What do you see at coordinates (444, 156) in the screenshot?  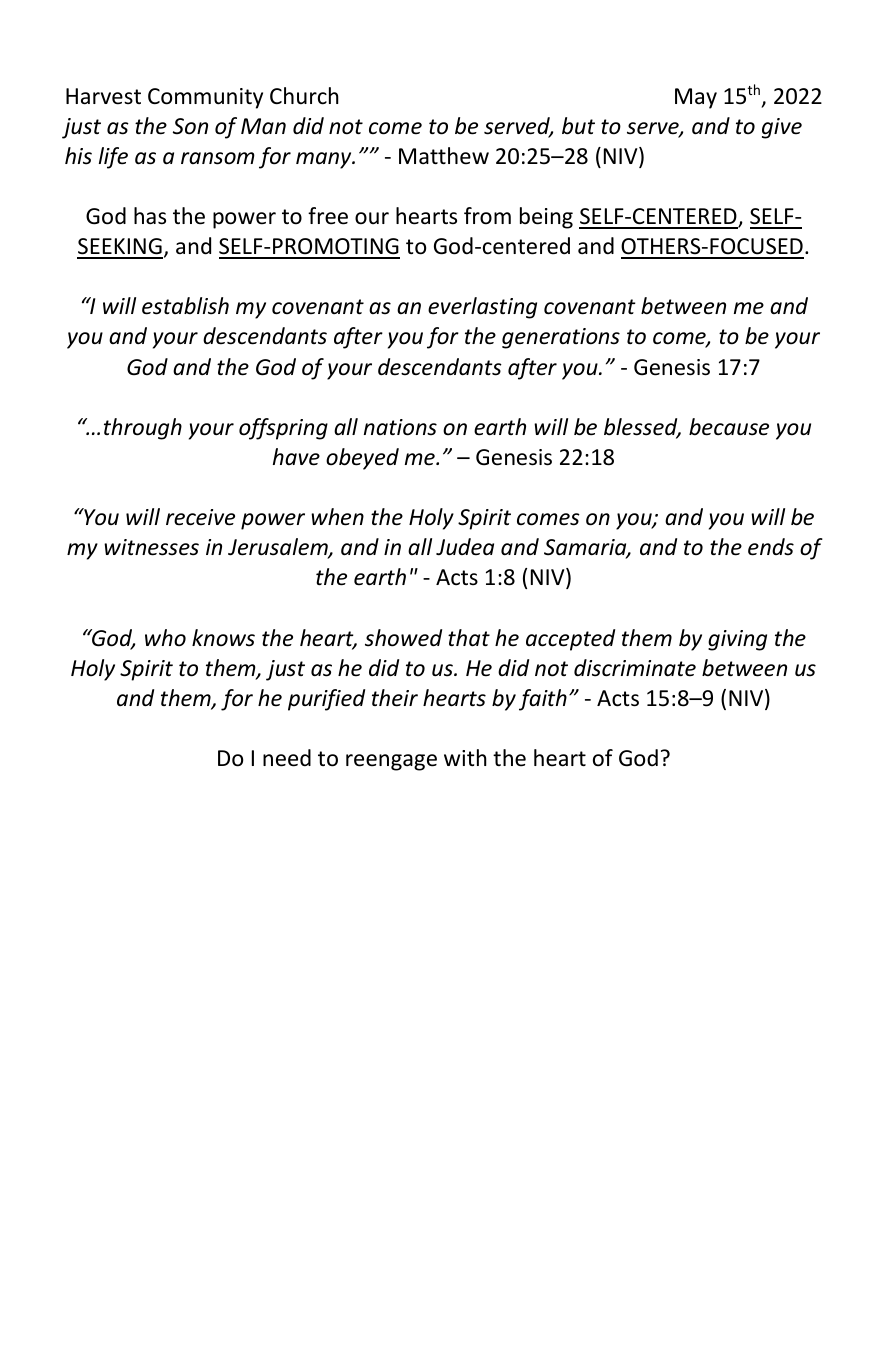 I see `Matthew` at bounding box center [444, 156].
